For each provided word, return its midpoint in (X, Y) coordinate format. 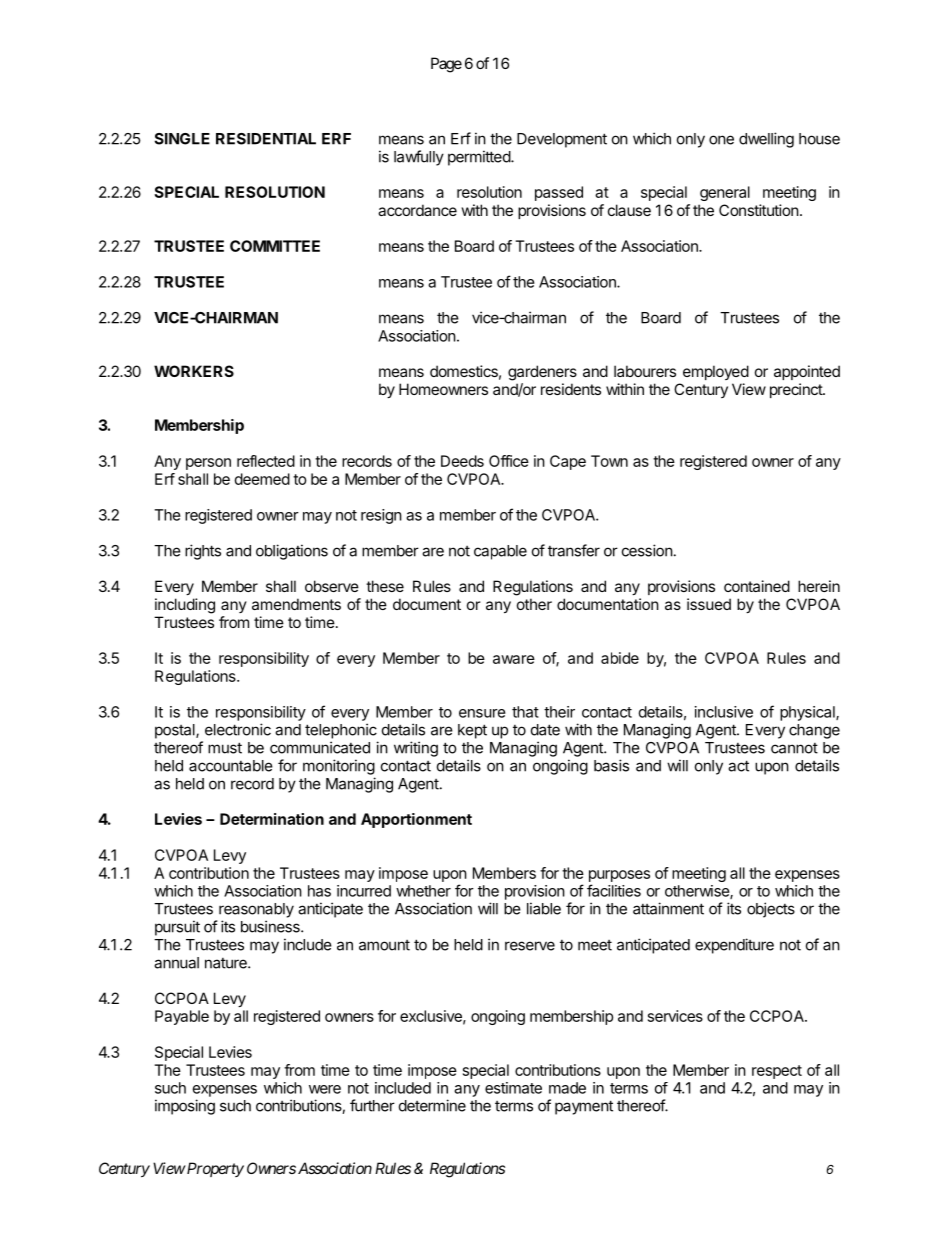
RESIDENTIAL (266, 139)
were (325, 1089)
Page (446, 65)
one (721, 140)
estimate (513, 1088)
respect (777, 1072)
